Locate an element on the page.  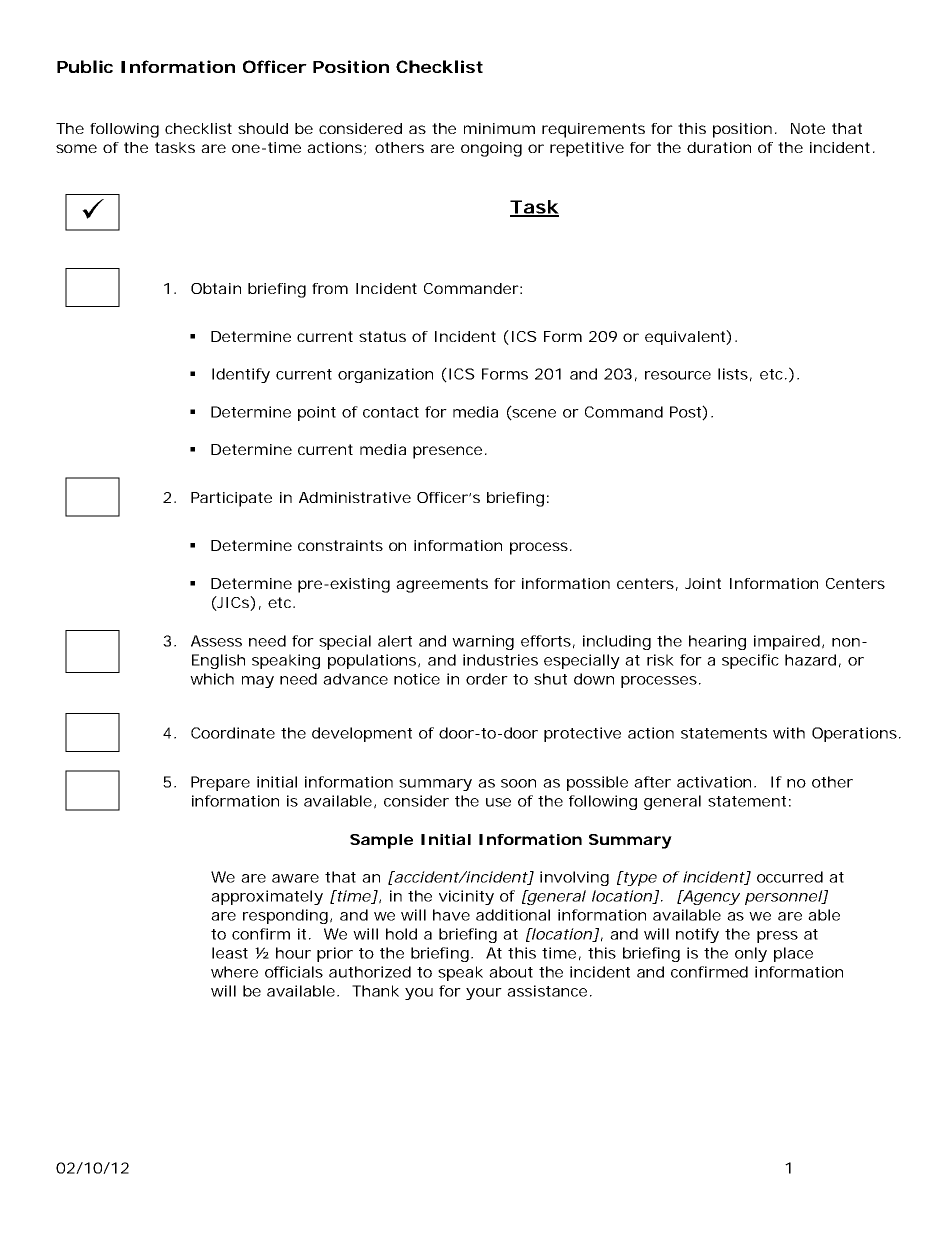
Participate is located at coordinates (231, 499).
